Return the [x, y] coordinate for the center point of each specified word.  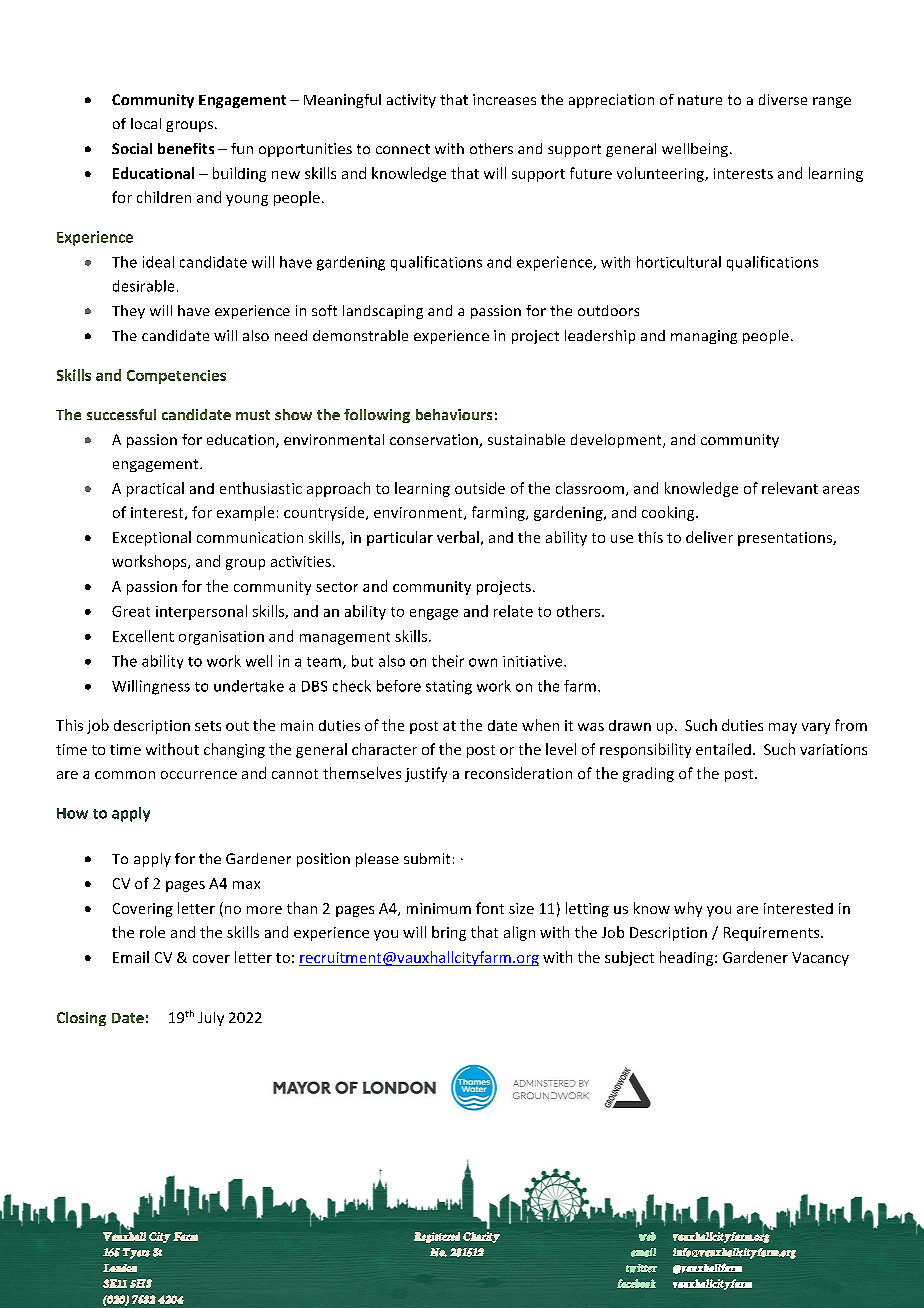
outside [480, 488]
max [246, 885]
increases [504, 99]
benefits [186, 148]
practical [155, 489]
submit [427, 858]
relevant [790, 488]
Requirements [773, 934]
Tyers [136, 1253]
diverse [783, 99]
